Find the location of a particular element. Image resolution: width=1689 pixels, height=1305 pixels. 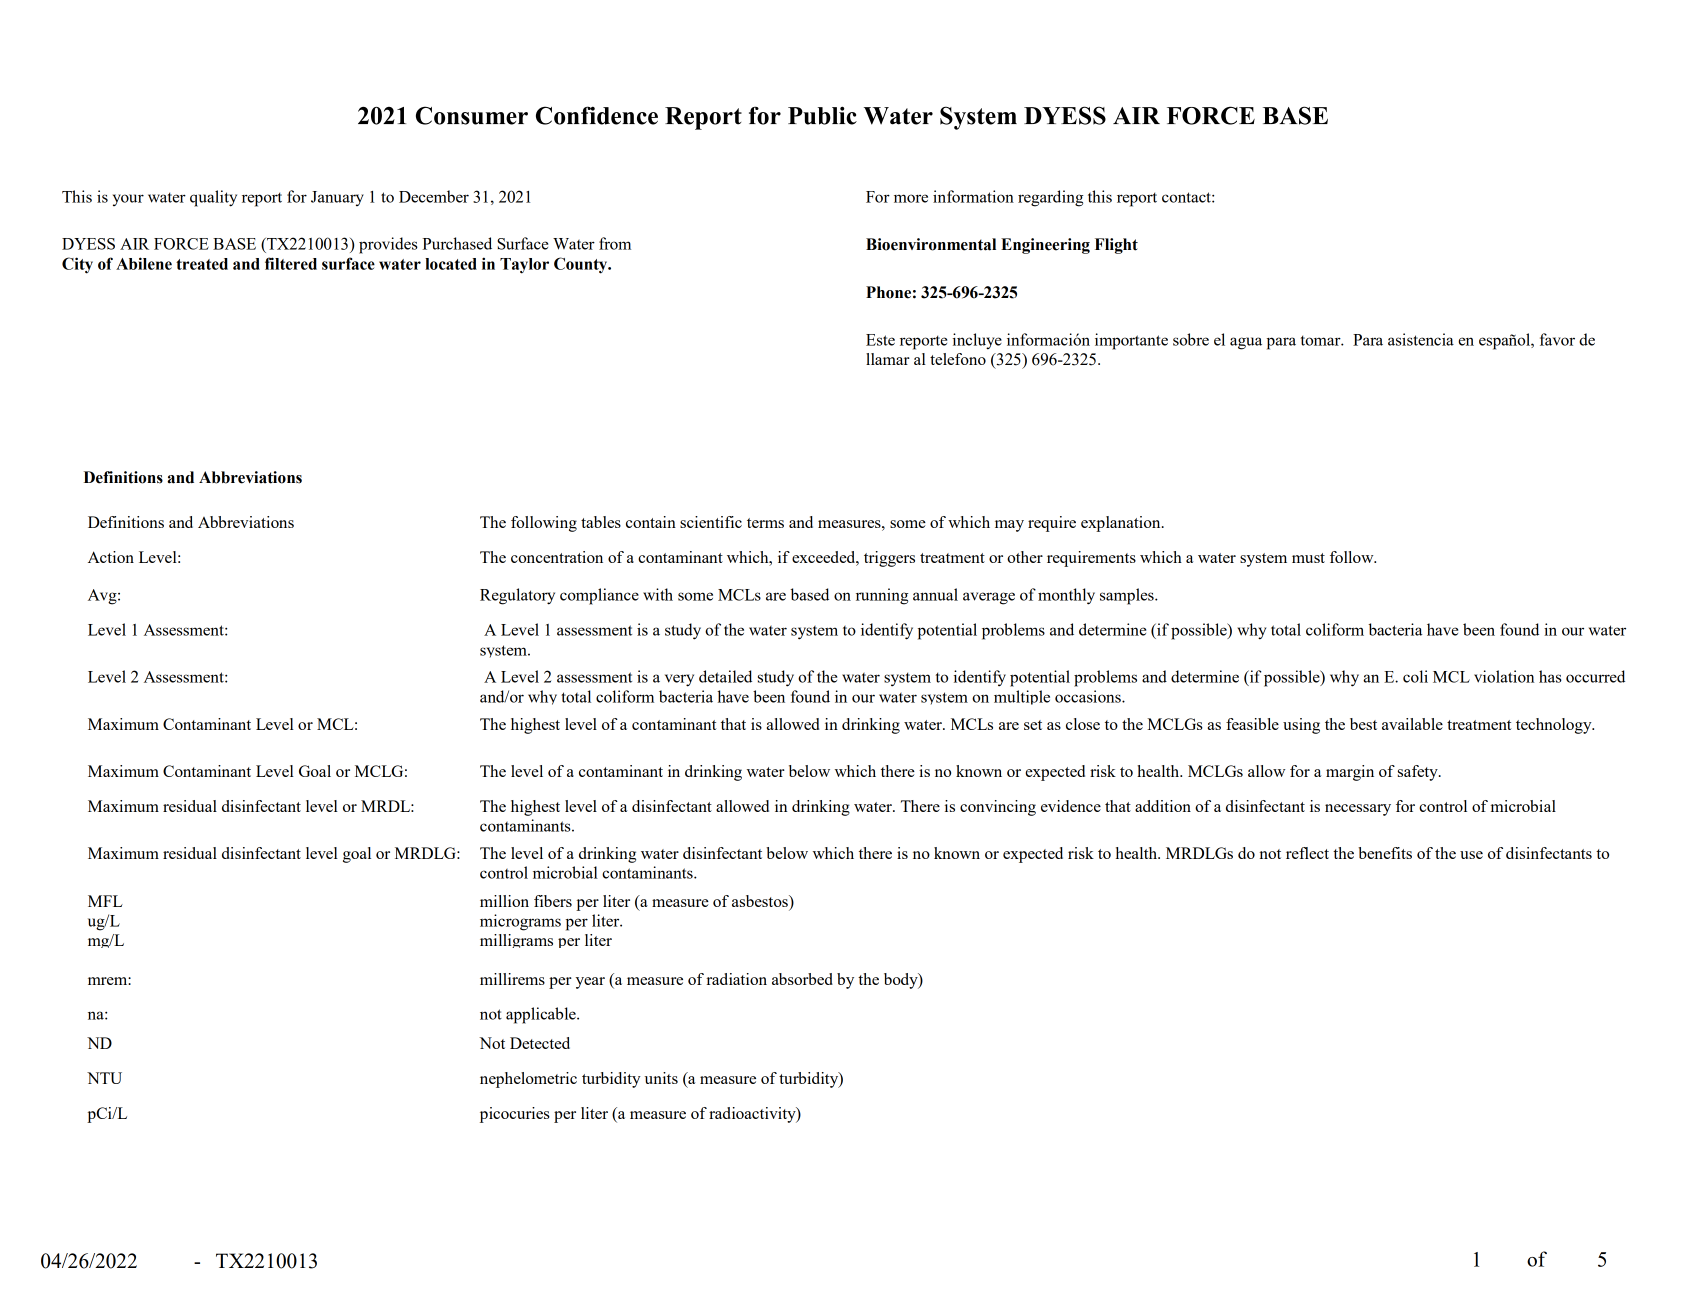

quality is located at coordinates (213, 198).
